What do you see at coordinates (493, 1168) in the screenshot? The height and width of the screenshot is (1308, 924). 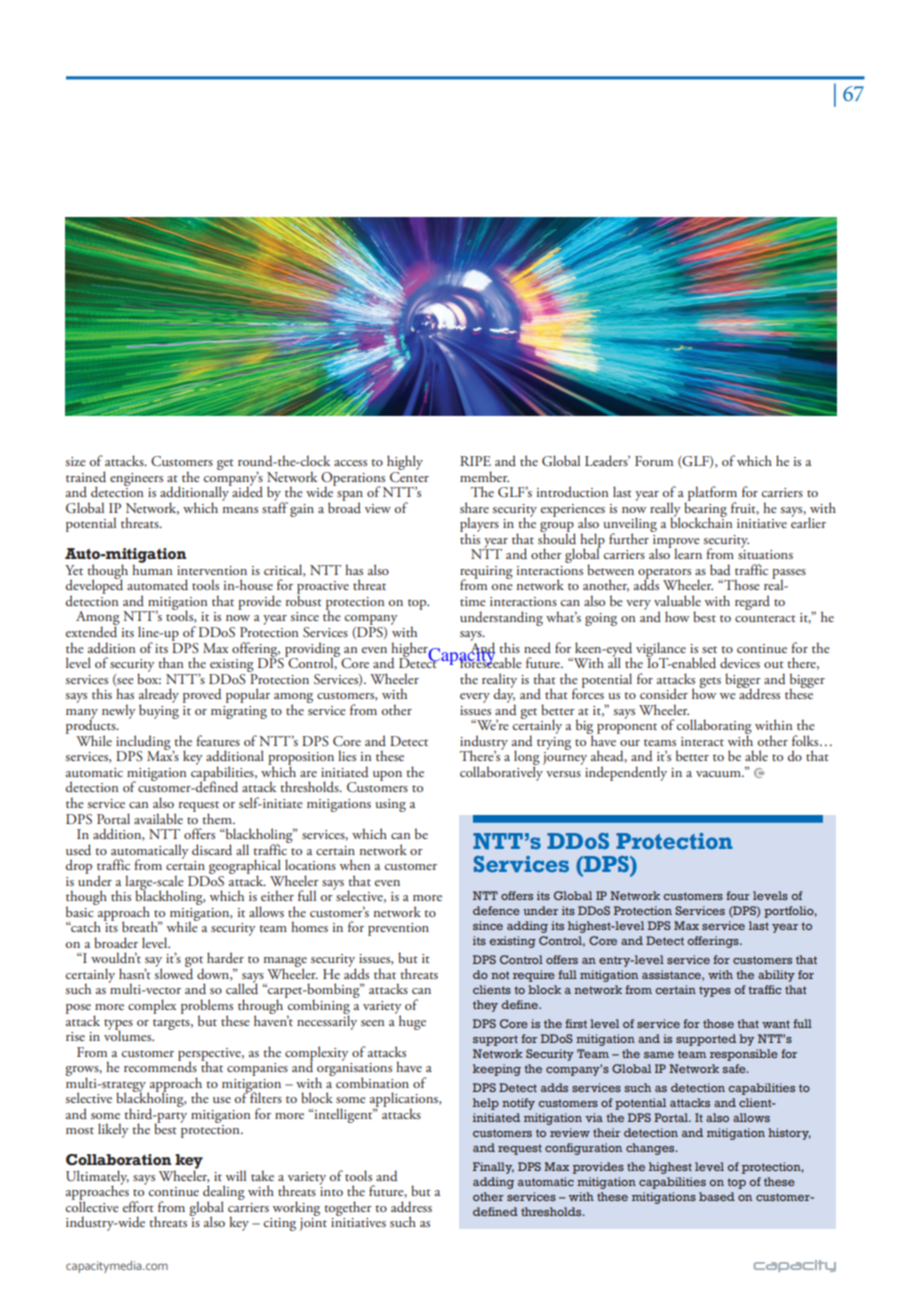 I see `Finally` at bounding box center [493, 1168].
